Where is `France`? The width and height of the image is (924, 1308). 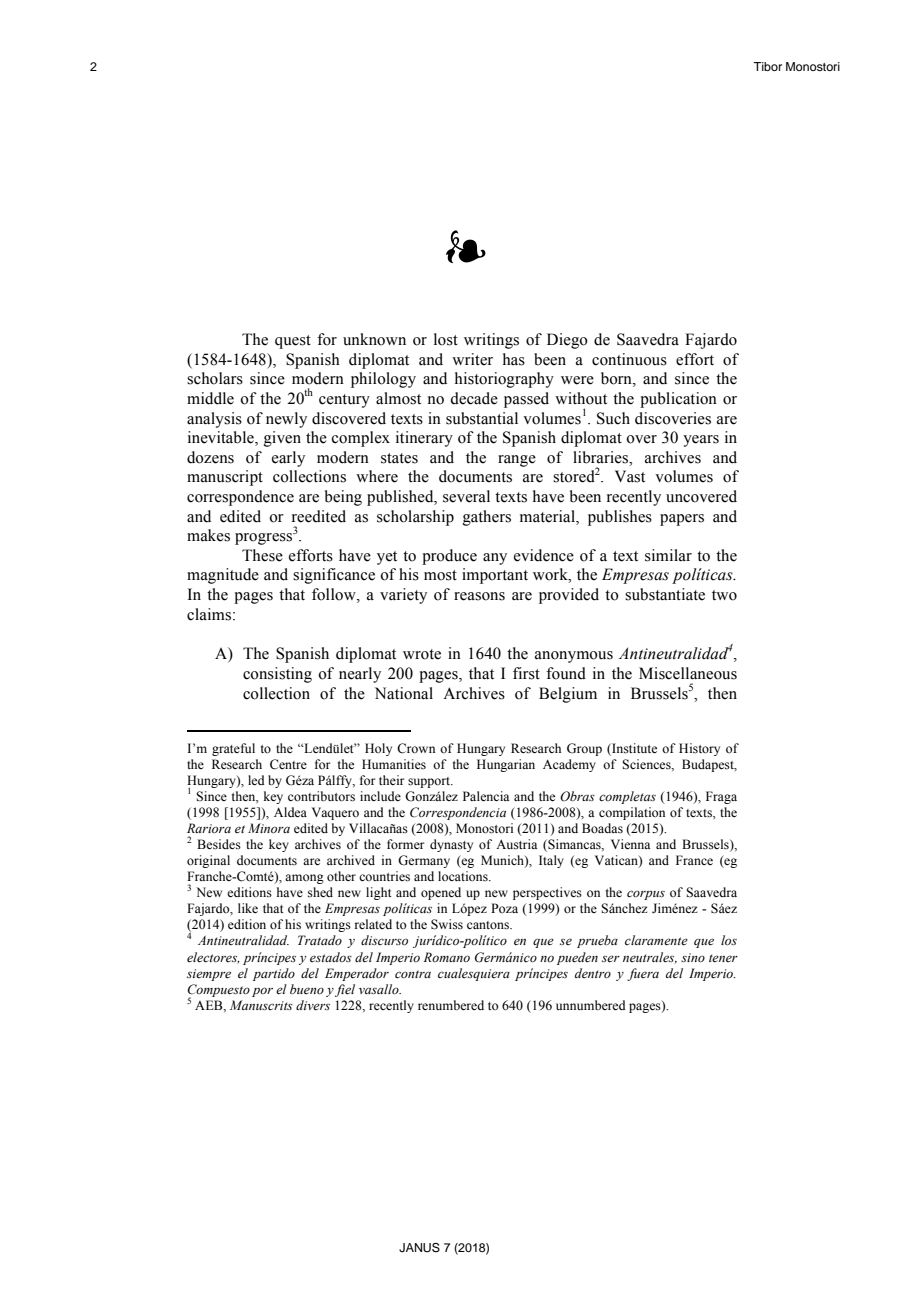 France is located at coordinates (694, 860).
